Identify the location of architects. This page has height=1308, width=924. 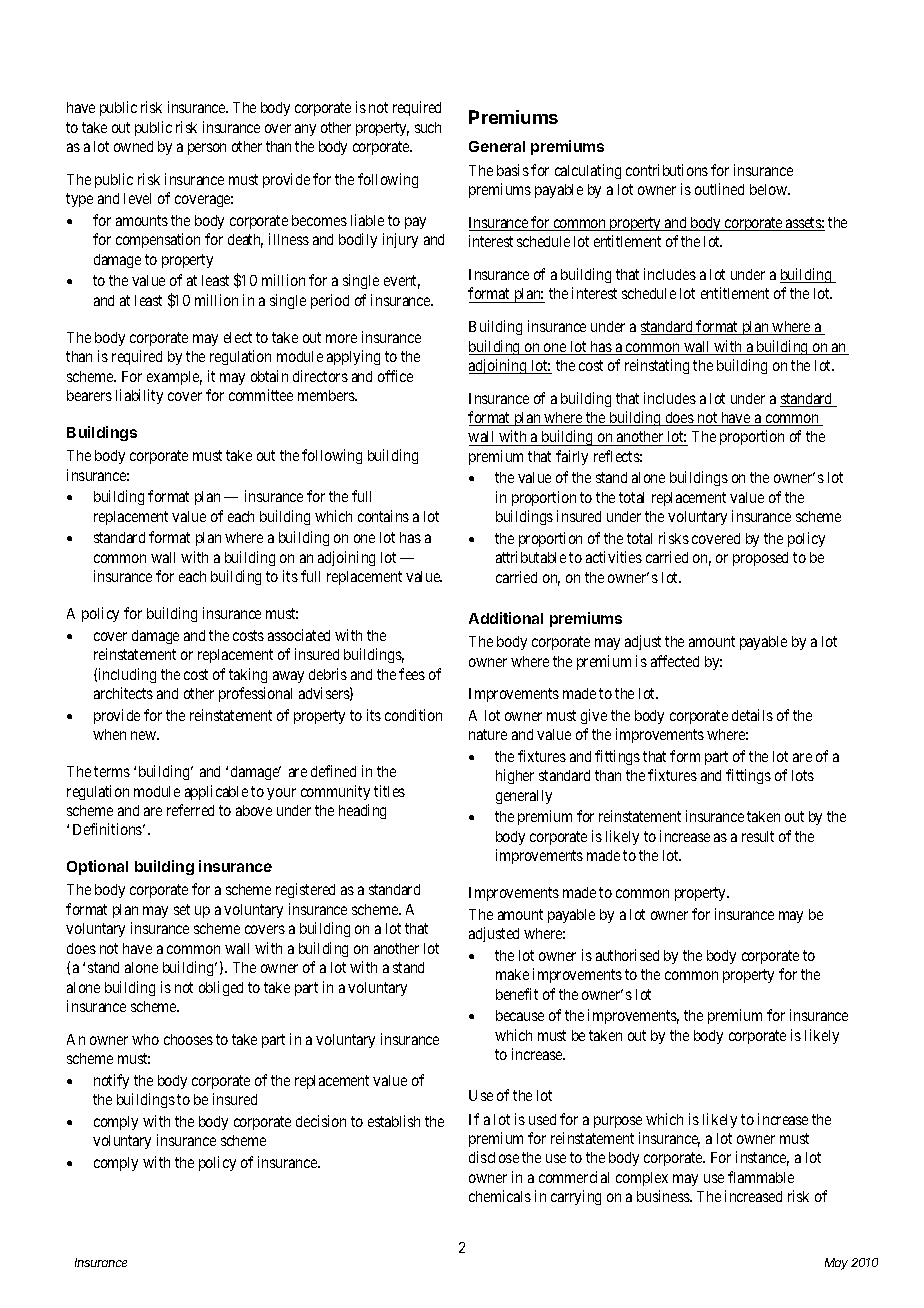
(123, 693).
